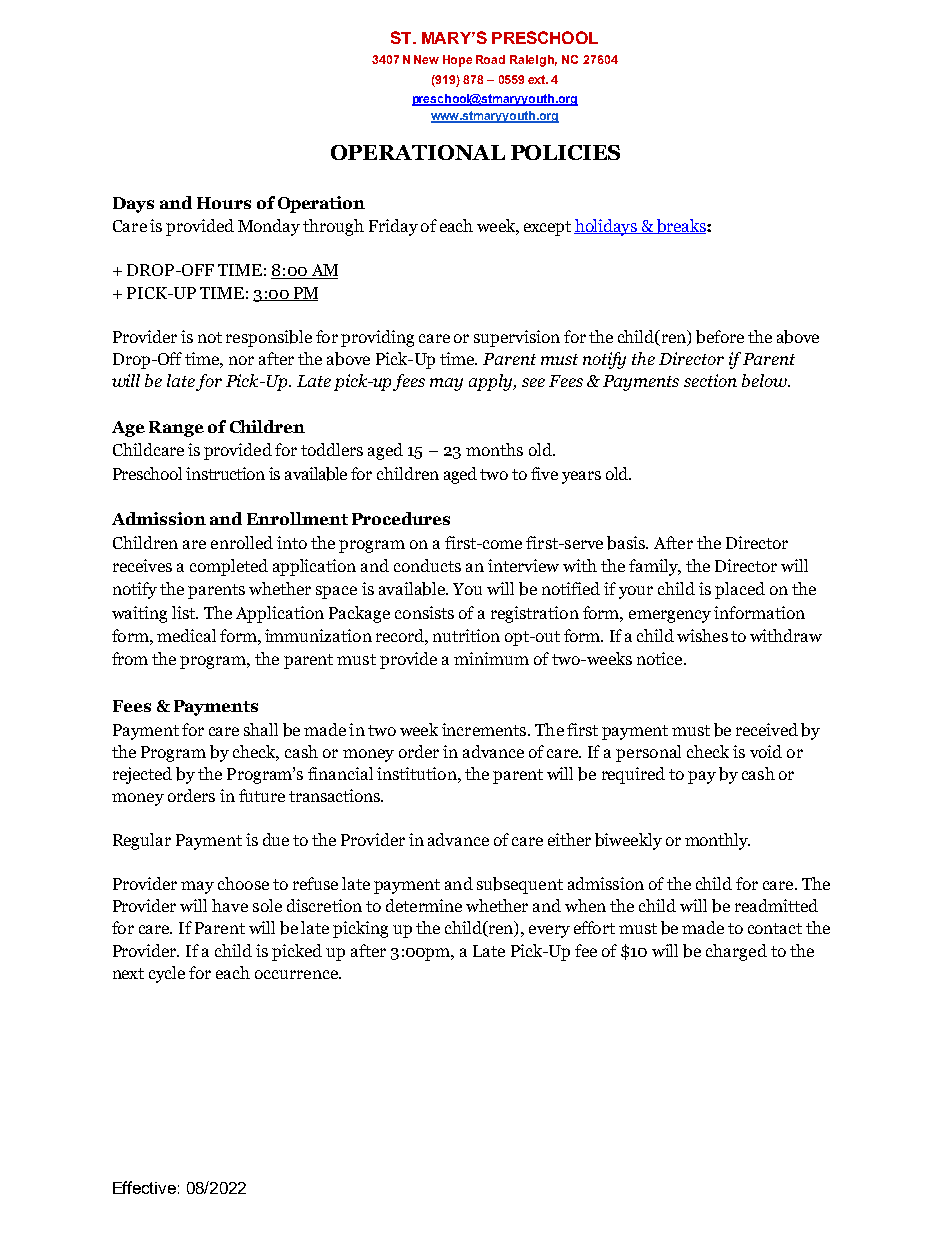 Image resolution: width=952 pixels, height=1233 pixels. What do you see at coordinates (144, 1187) in the document?
I see `Effective` at bounding box center [144, 1187].
